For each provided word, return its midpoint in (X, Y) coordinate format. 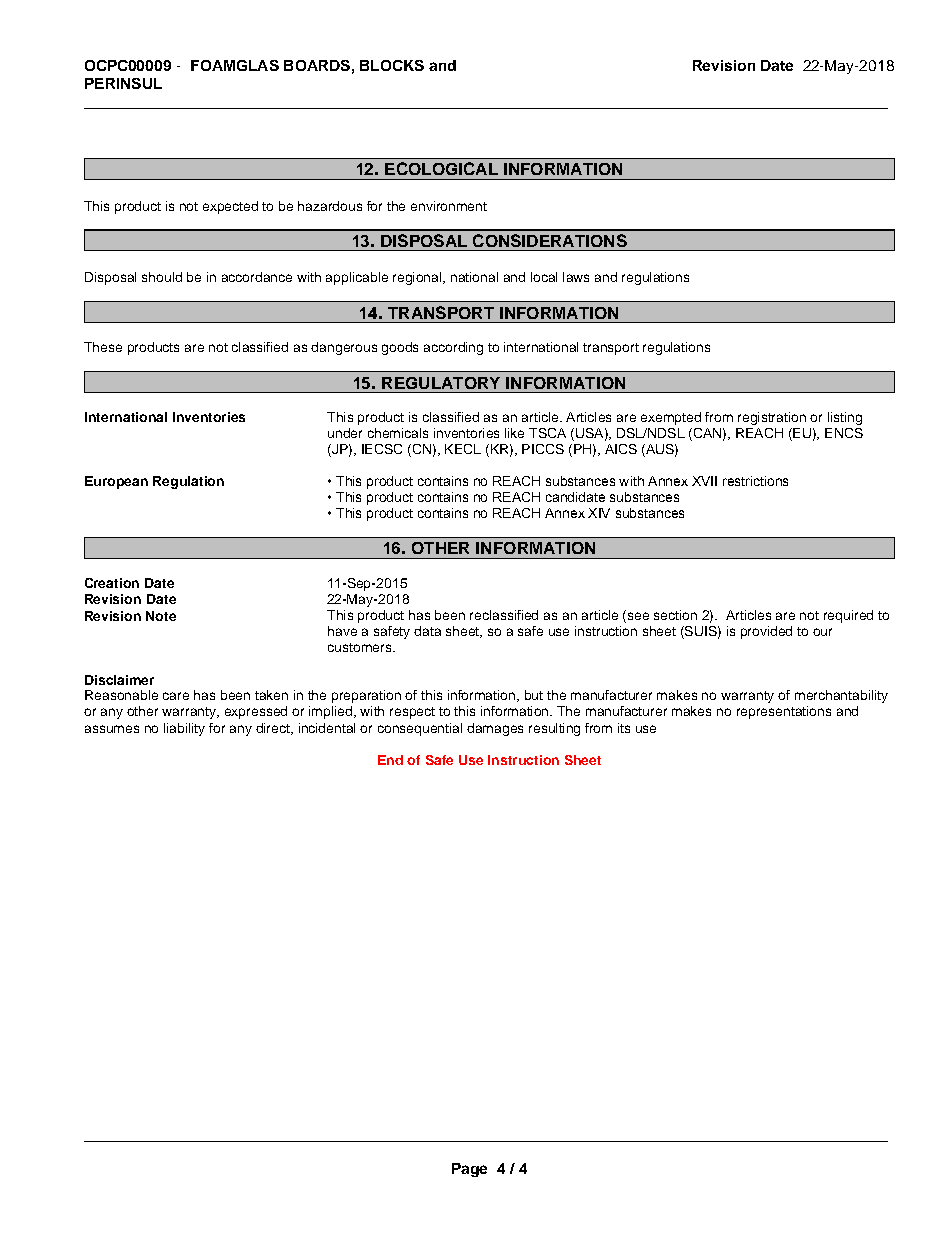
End (390, 760)
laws (576, 277)
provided (766, 632)
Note (161, 616)
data (427, 631)
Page (469, 1170)
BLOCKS (392, 65)
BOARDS (317, 65)
